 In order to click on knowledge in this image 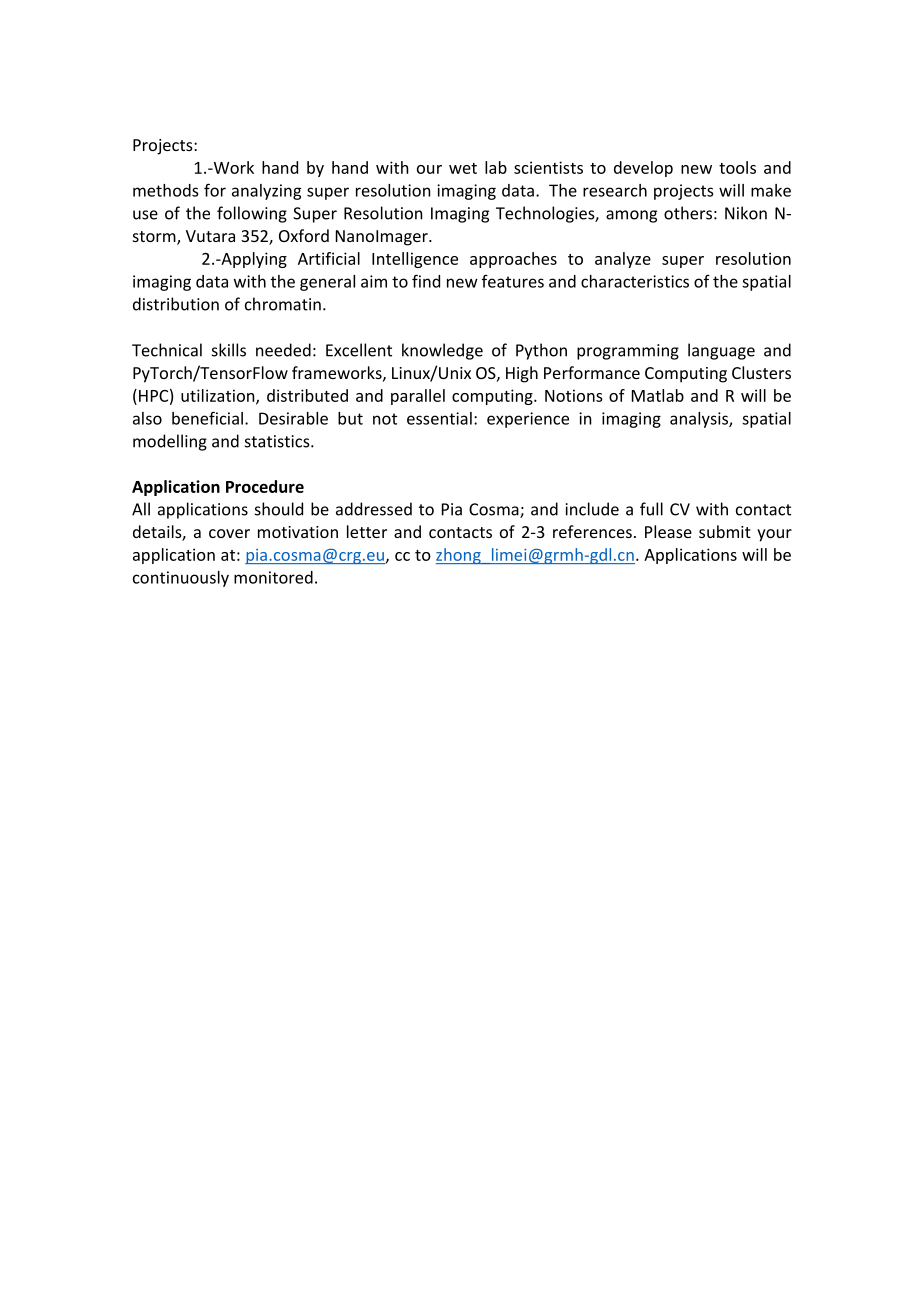, I will do `click(442, 351)`.
